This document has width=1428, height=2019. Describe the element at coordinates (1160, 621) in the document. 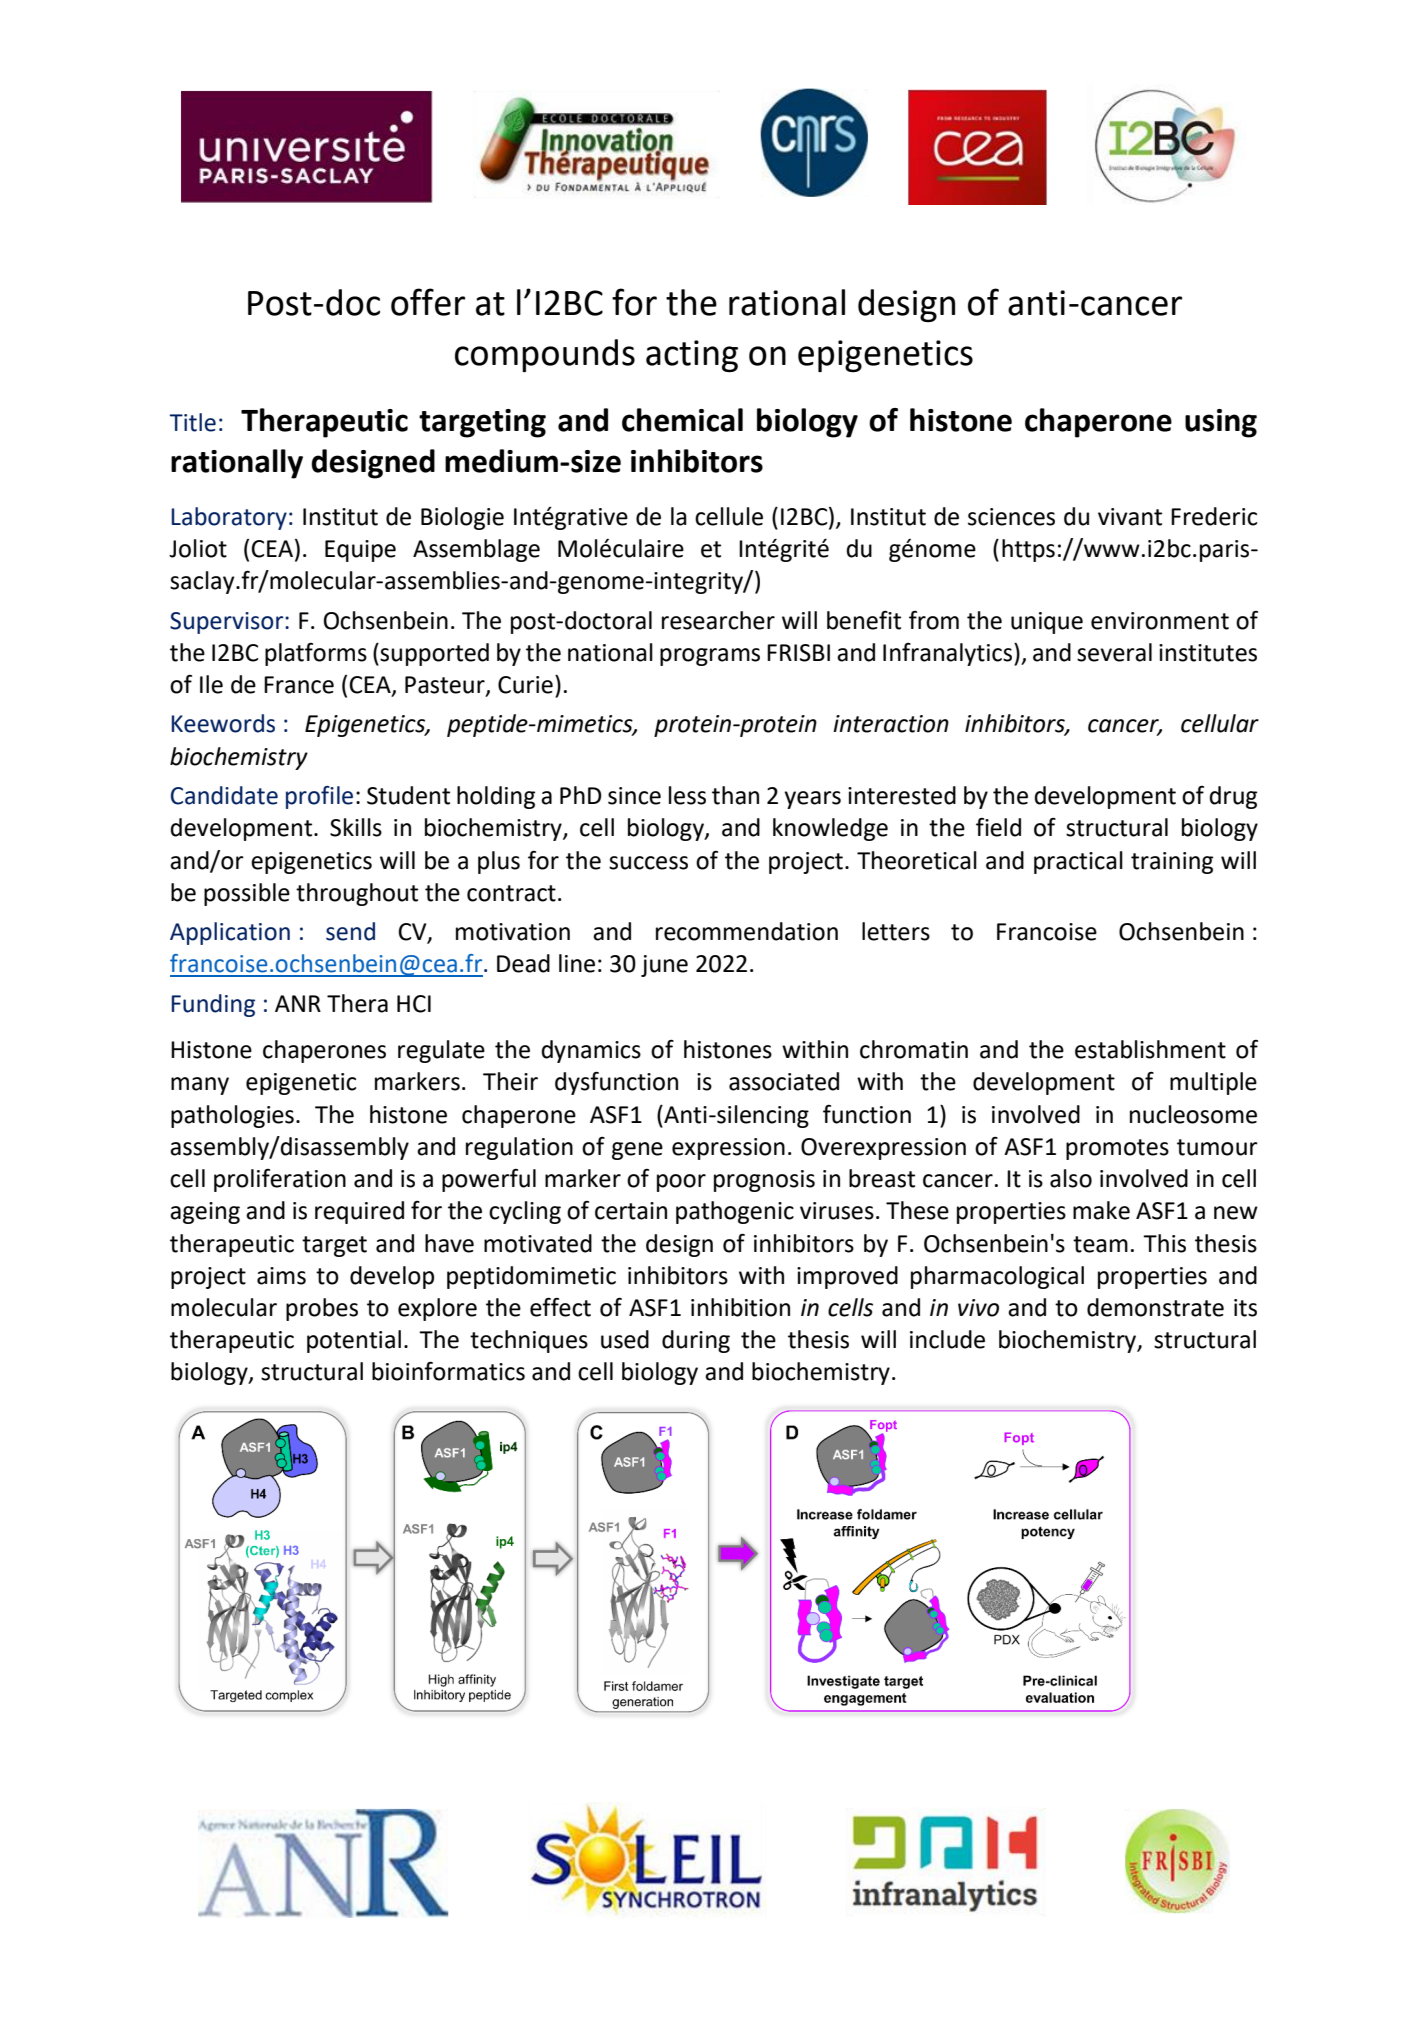

I see `environment` at that location.
